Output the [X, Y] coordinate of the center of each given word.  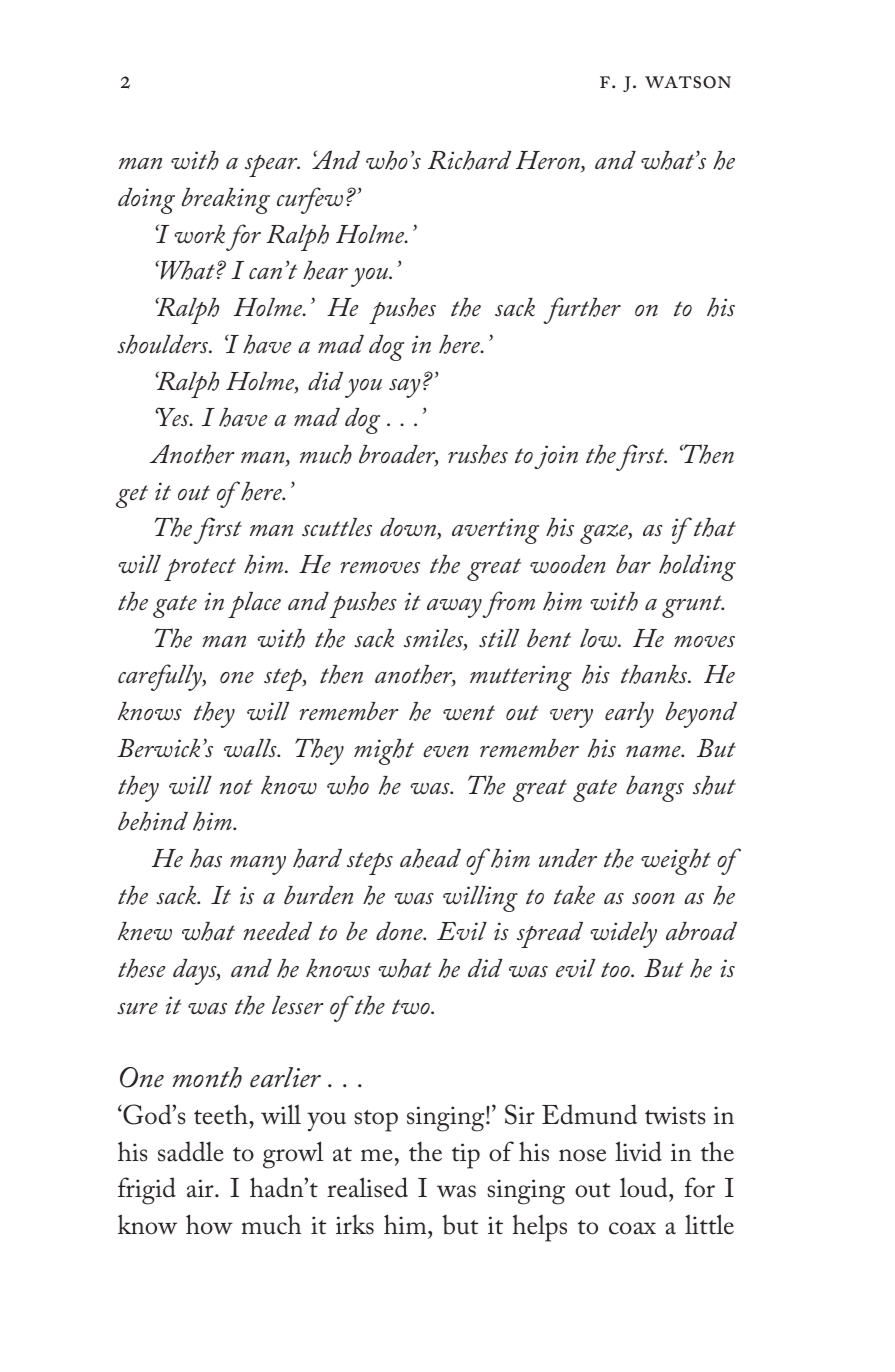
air [201, 1188]
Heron [549, 161]
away [455, 608]
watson [688, 82]
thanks [655, 674]
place [254, 605]
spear [272, 166]
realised [367, 1187]
